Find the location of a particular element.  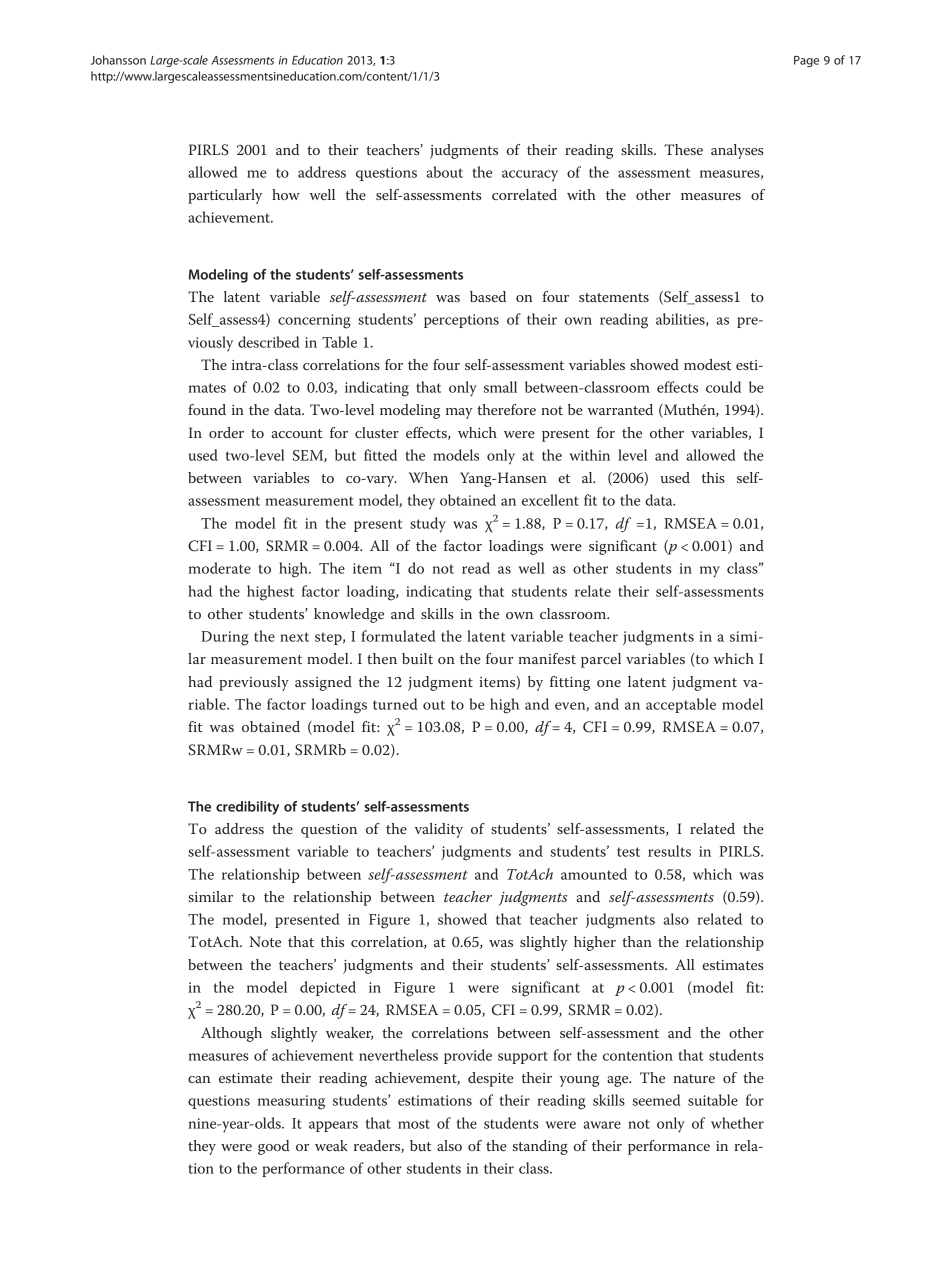

Johansson is located at coordinates (118, 60).
